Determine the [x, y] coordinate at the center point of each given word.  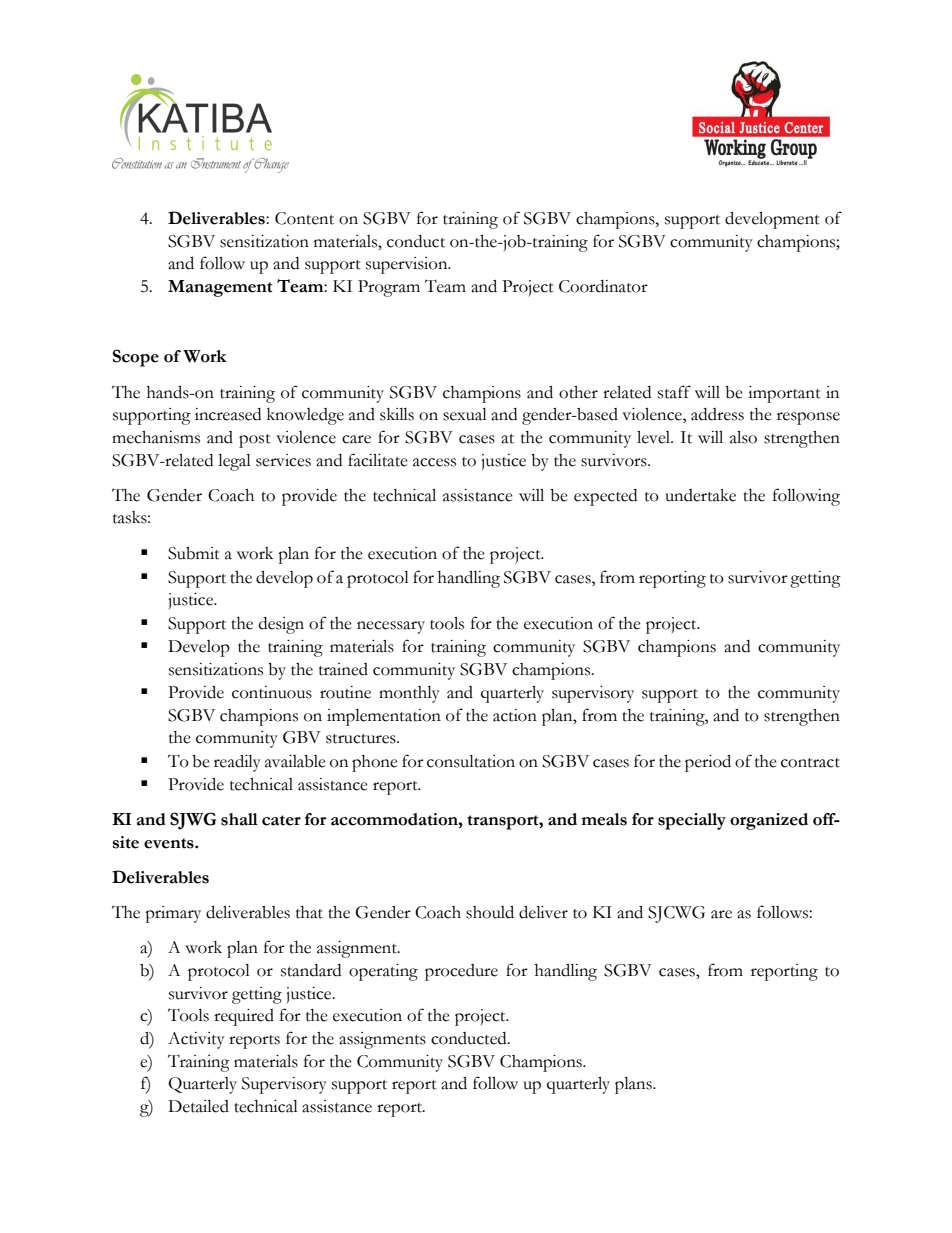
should [490, 912]
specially [692, 821]
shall [239, 819]
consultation [471, 761]
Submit [194, 553]
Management [220, 288]
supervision [408, 265]
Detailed [198, 1106]
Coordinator [603, 286]
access [434, 462]
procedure [461, 972]
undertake [700, 495]
